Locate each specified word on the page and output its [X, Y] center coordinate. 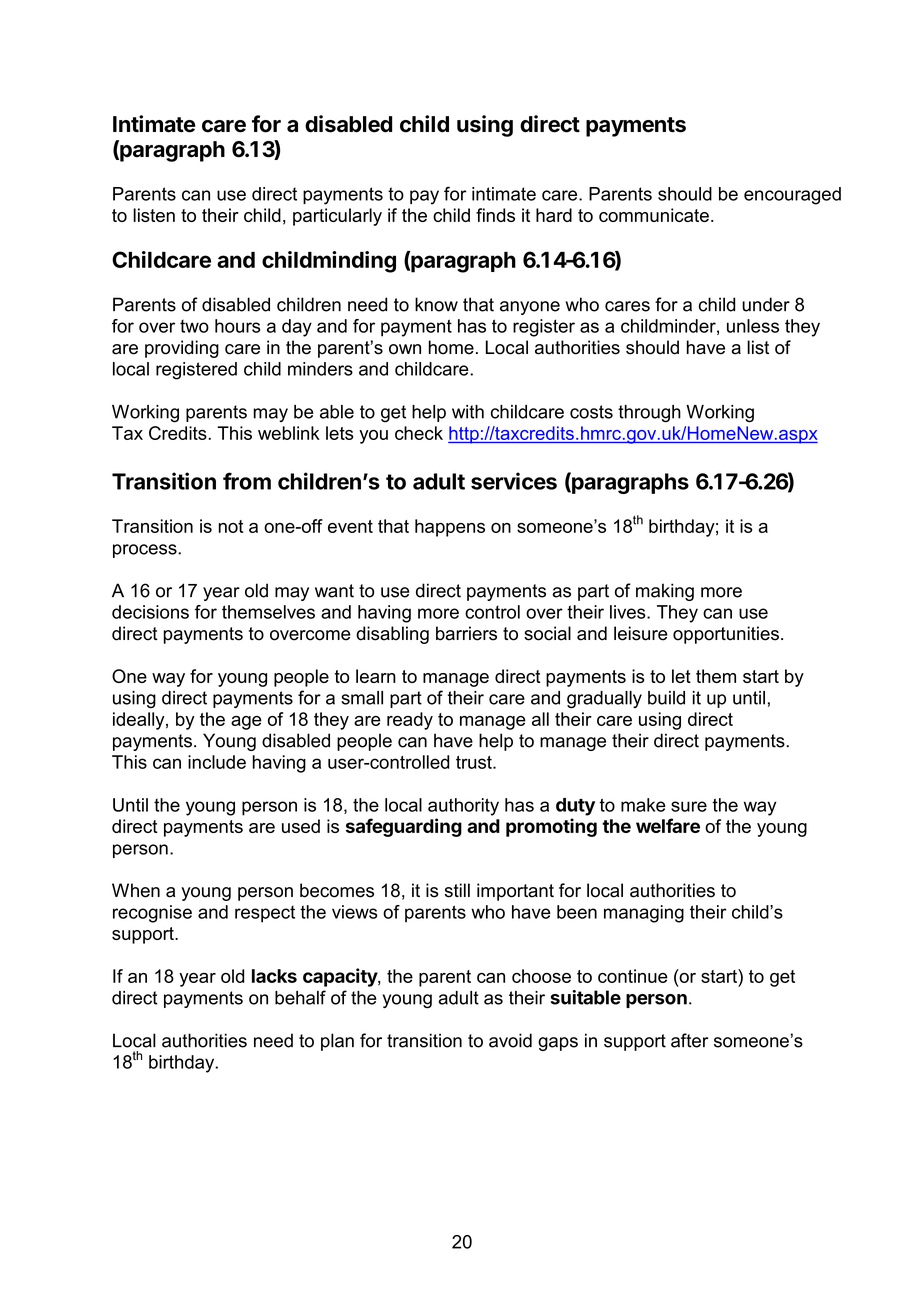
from [247, 481]
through [649, 414]
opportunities [726, 635]
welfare [668, 825]
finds [495, 215]
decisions [150, 612]
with [468, 412]
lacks [274, 976]
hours [238, 326]
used [301, 826]
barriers [466, 633]
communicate [654, 215]
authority [463, 807]
